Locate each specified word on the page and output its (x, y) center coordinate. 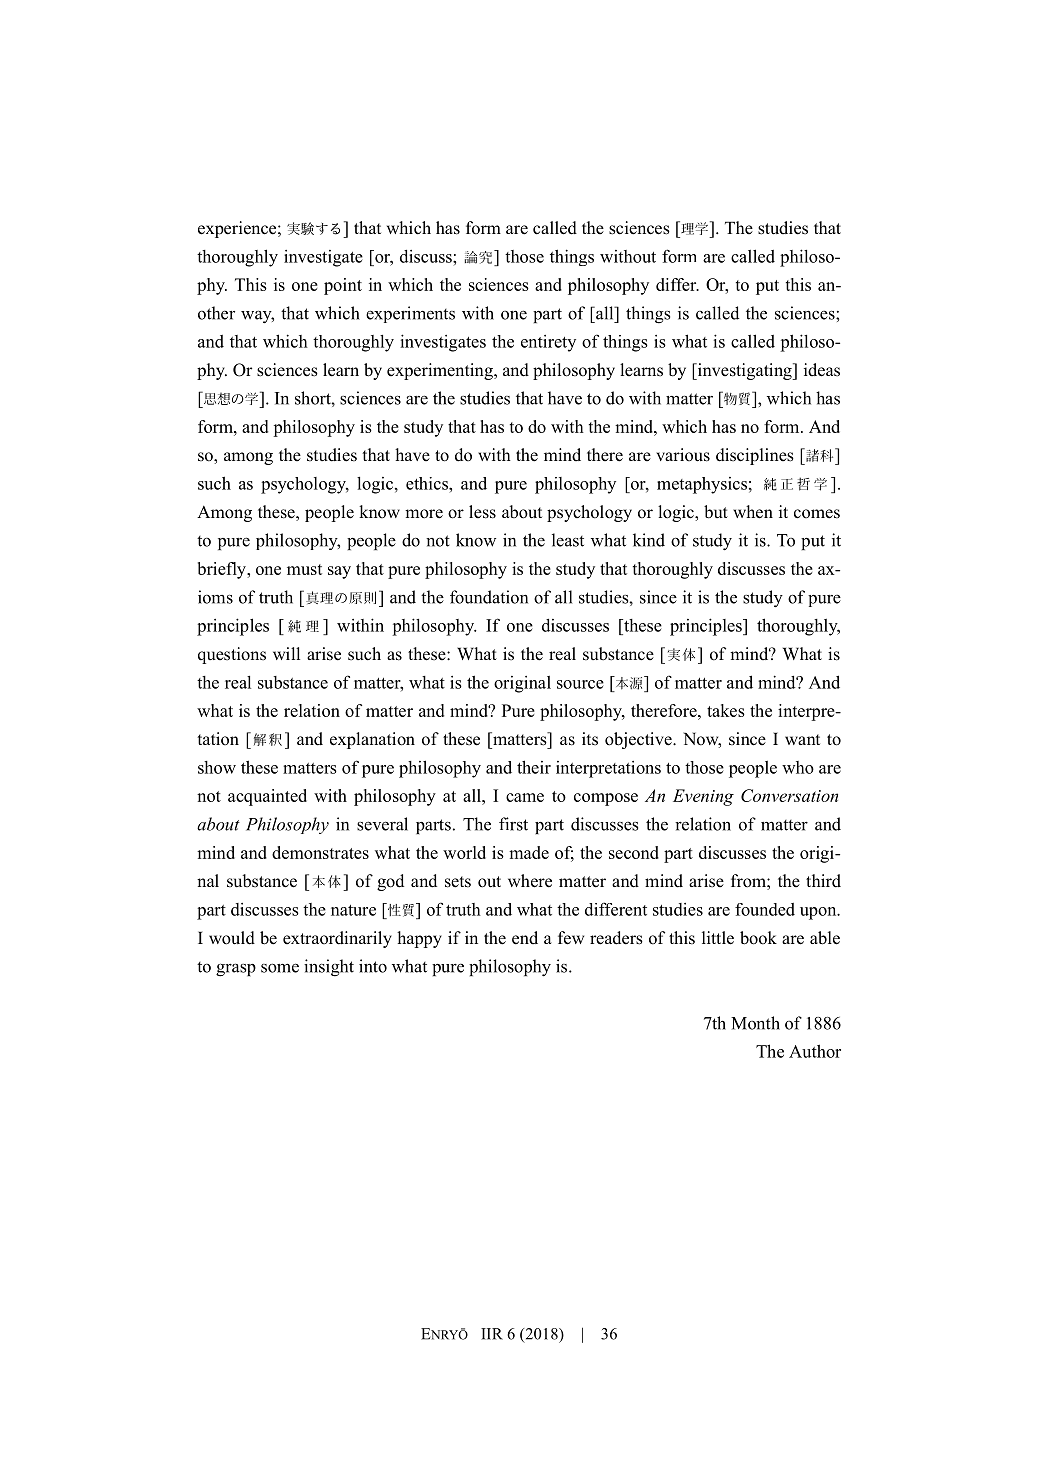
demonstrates (320, 852)
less (482, 512)
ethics (428, 483)
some (280, 968)
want (802, 739)
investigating (744, 371)
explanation (372, 740)
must (304, 569)
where (530, 881)
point (343, 286)
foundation (489, 597)
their (534, 767)
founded (765, 909)
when (753, 512)
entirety (548, 343)
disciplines (755, 456)
